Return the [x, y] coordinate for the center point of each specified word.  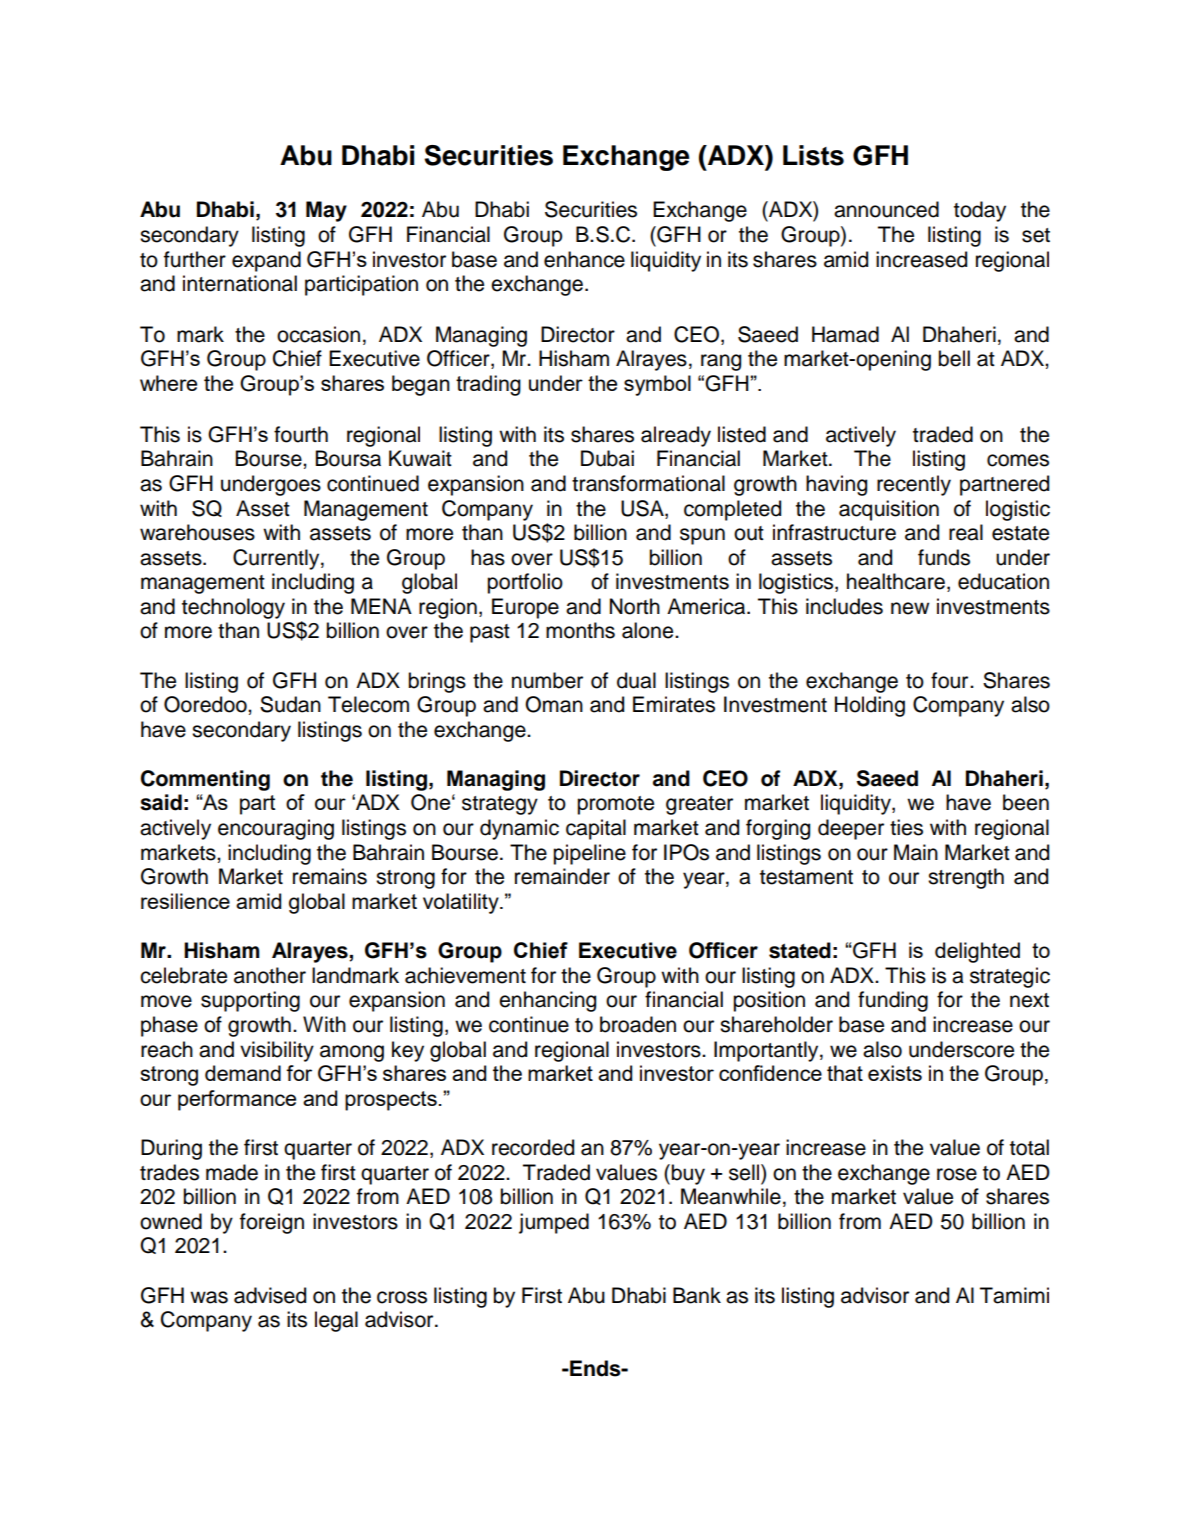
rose [957, 1174]
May [326, 211]
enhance [584, 259]
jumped [554, 1223]
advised [270, 1295]
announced [886, 209]
